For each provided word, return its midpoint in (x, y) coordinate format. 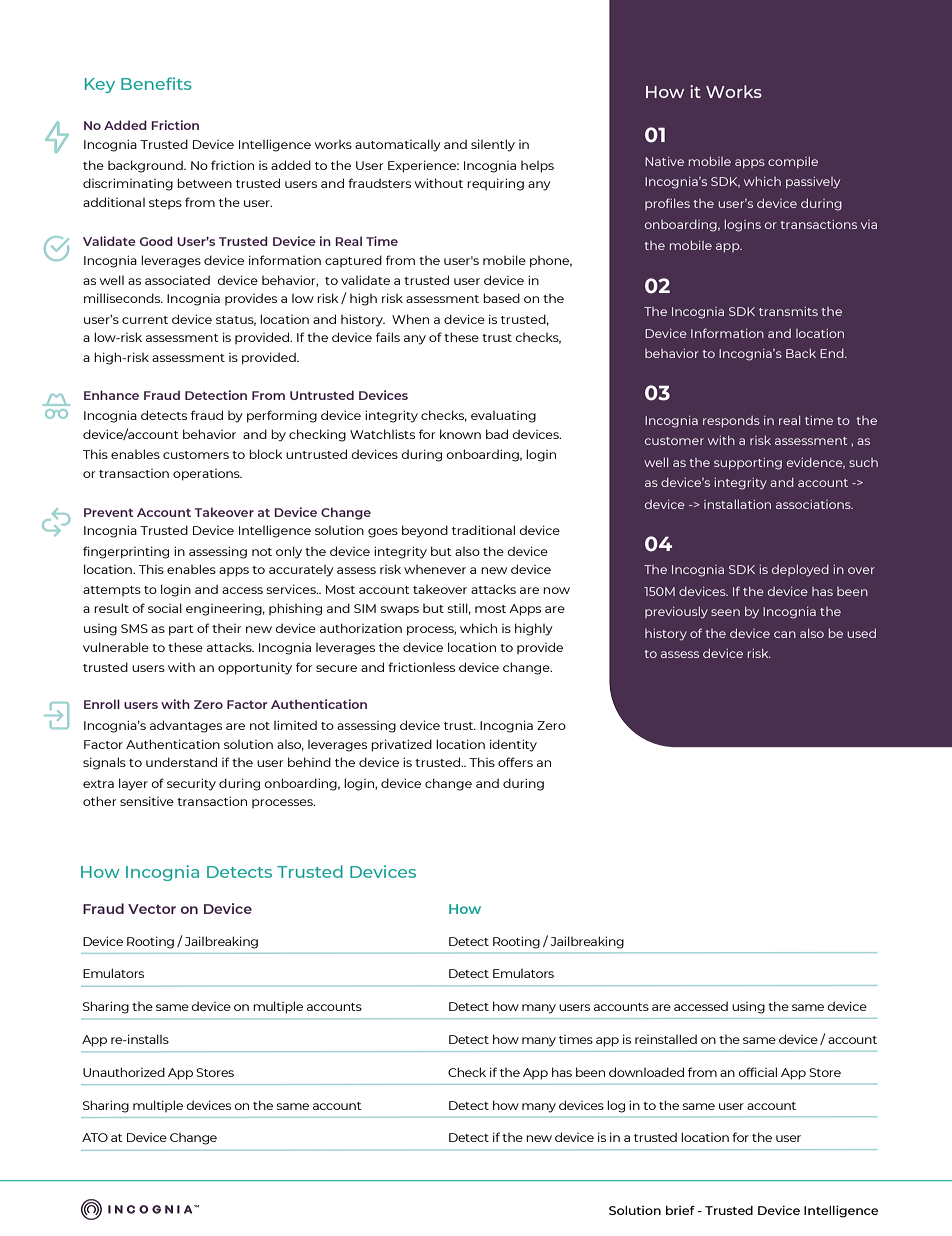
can (785, 634)
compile (793, 162)
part (181, 630)
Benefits (156, 83)
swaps (400, 611)
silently (493, 145)
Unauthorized (124, 1072)
